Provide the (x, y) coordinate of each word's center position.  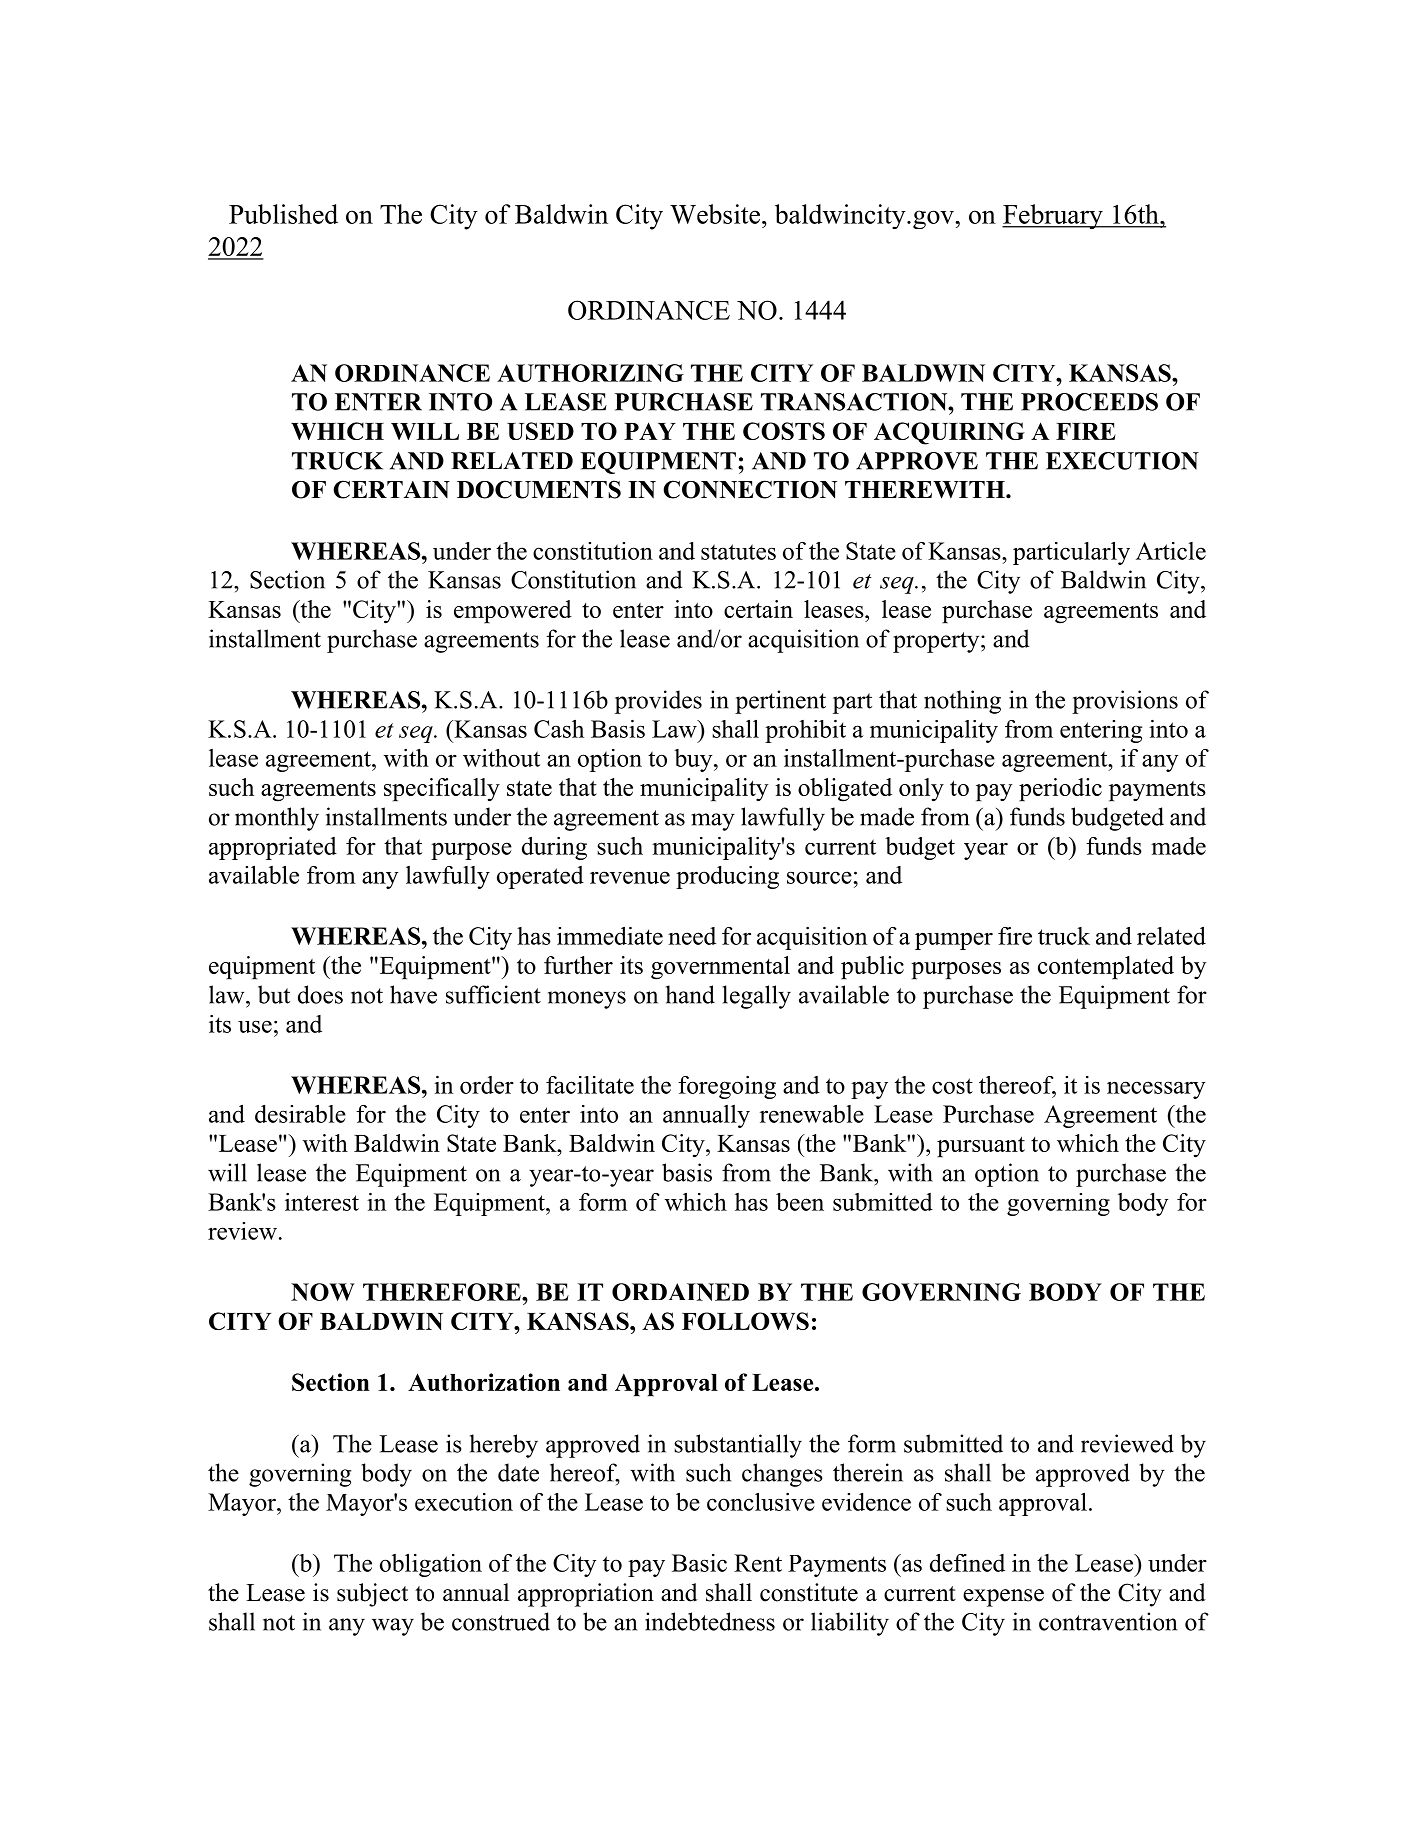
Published (283, 214)
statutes (738, 552)
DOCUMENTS (539, 489)
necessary (1156, 1090)
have (413, 994)
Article (1171, 551)
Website (716, 214)
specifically (442, 790)
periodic (1060, 790)
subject (372, 1595)
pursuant (981, 1147)
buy (694, 760)
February (1053, 216)
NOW (323, 1292)
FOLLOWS (745, 1321)
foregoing (727, 1087)
